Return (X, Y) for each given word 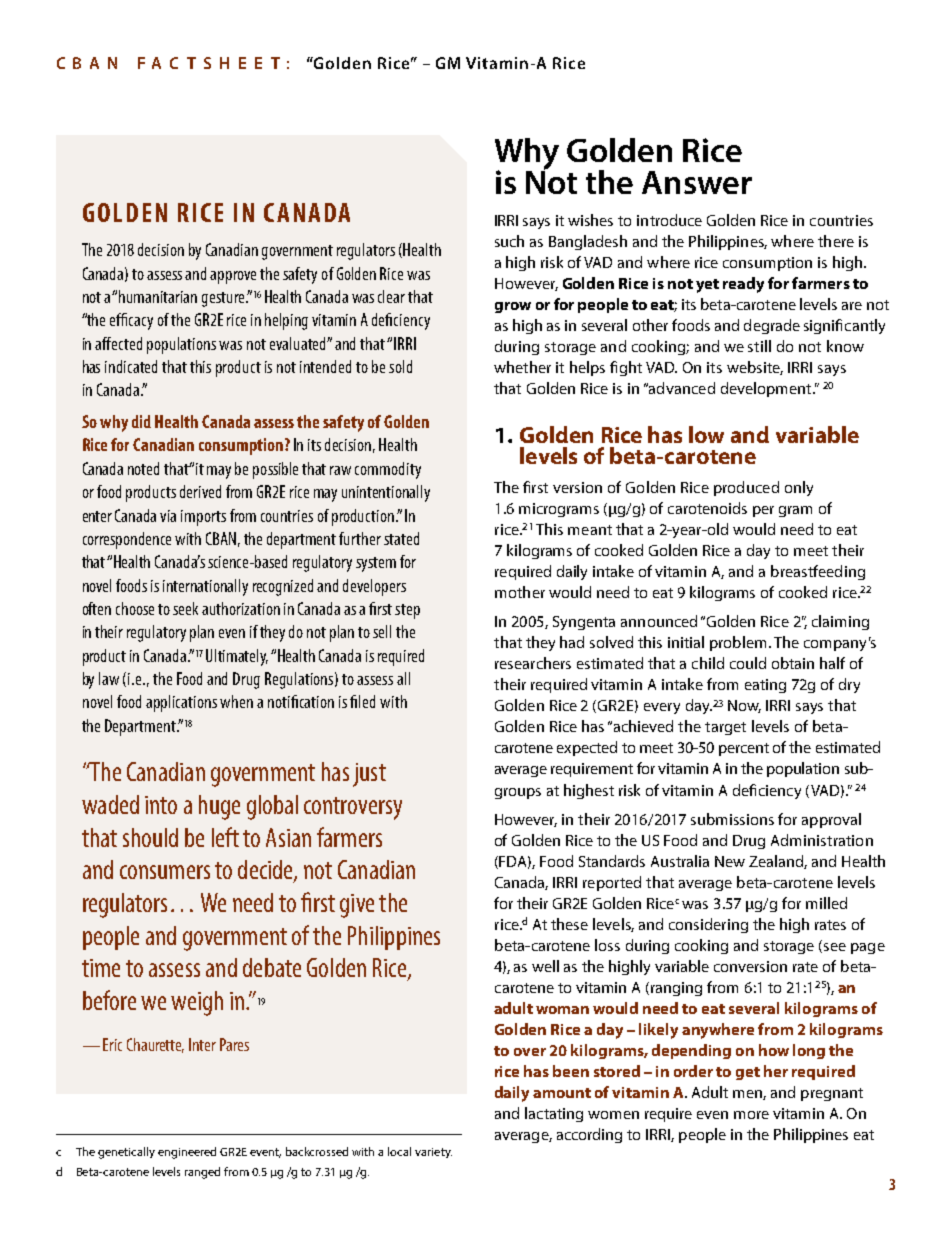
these (569, 924)
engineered (187, 1153)
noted (143, 468)
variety (433, 1153)
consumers (165, 872)
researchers (533, 663)
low (706, 434)
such (509, 241)
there (836, 241)
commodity (388, 470)
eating (765, 686)
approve (233, 277)
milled (826, 903)
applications (181, 703)
